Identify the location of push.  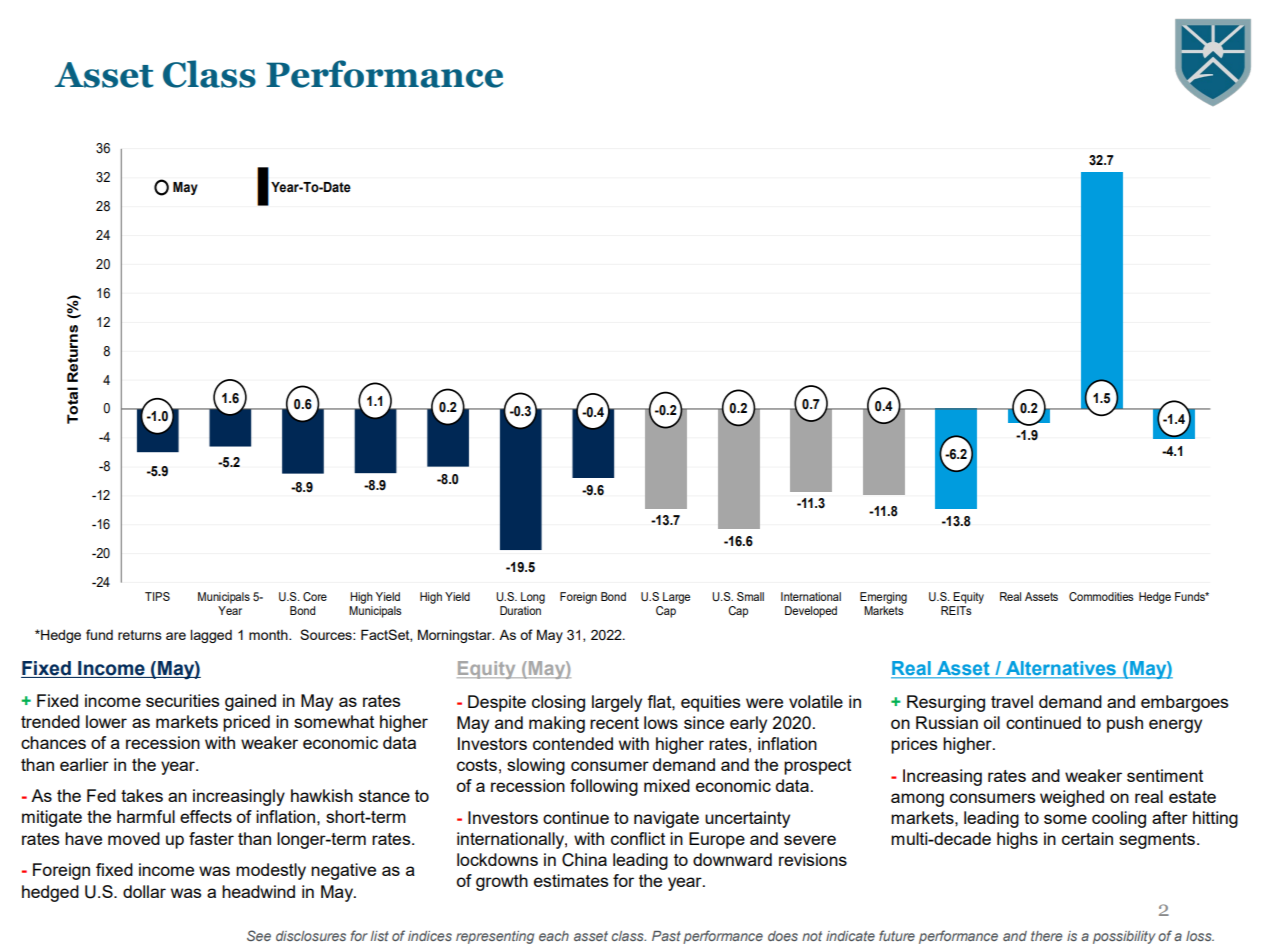
(1125, 724).
